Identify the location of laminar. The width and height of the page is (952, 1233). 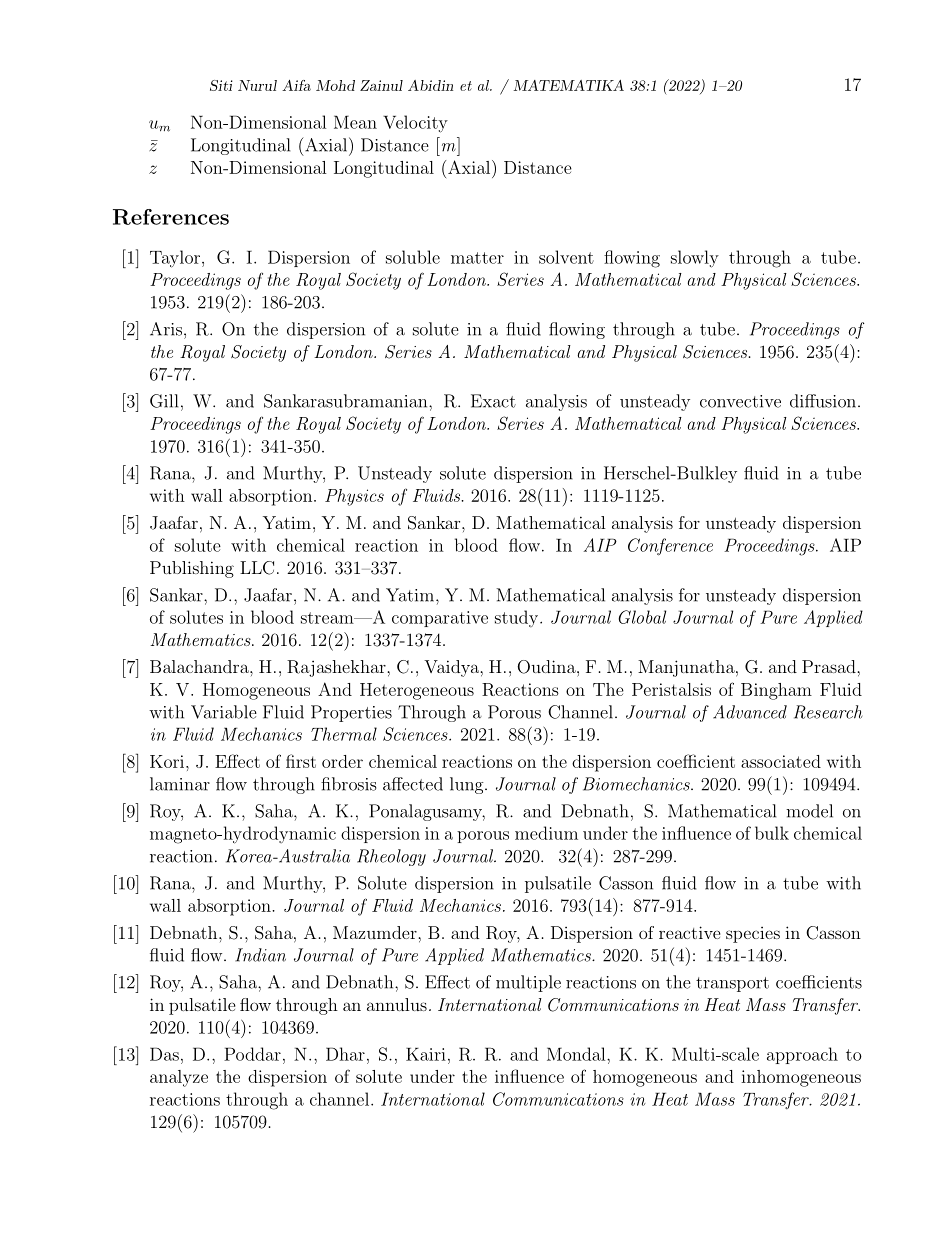
(180, 784).
